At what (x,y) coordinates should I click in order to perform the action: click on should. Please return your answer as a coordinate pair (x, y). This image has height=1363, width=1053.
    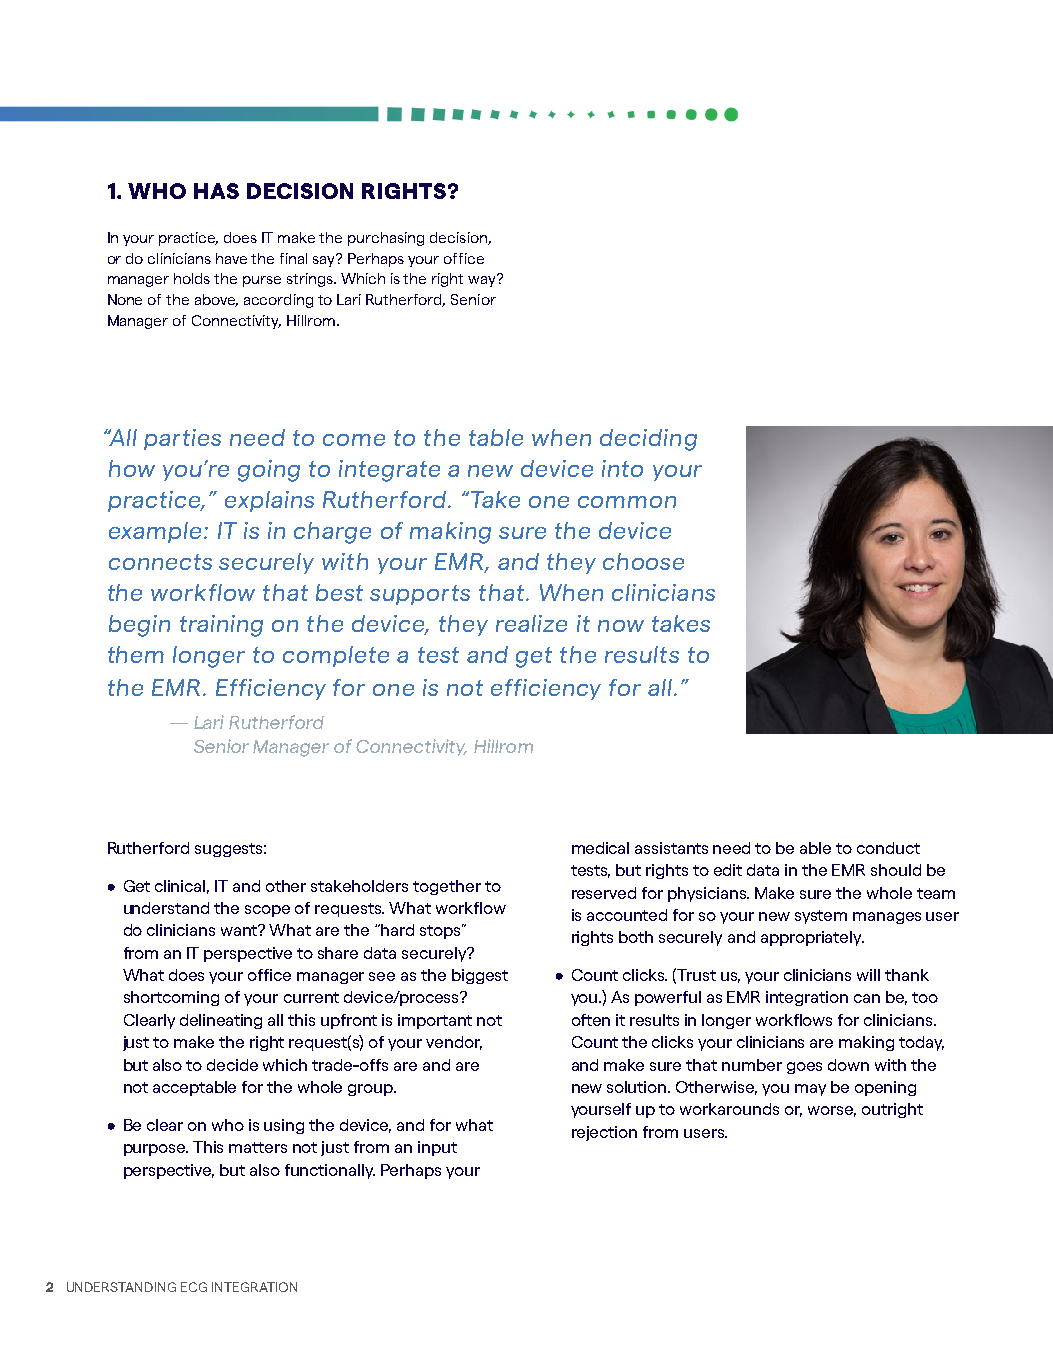
    Looking at the image, I should click on (896, 870).
